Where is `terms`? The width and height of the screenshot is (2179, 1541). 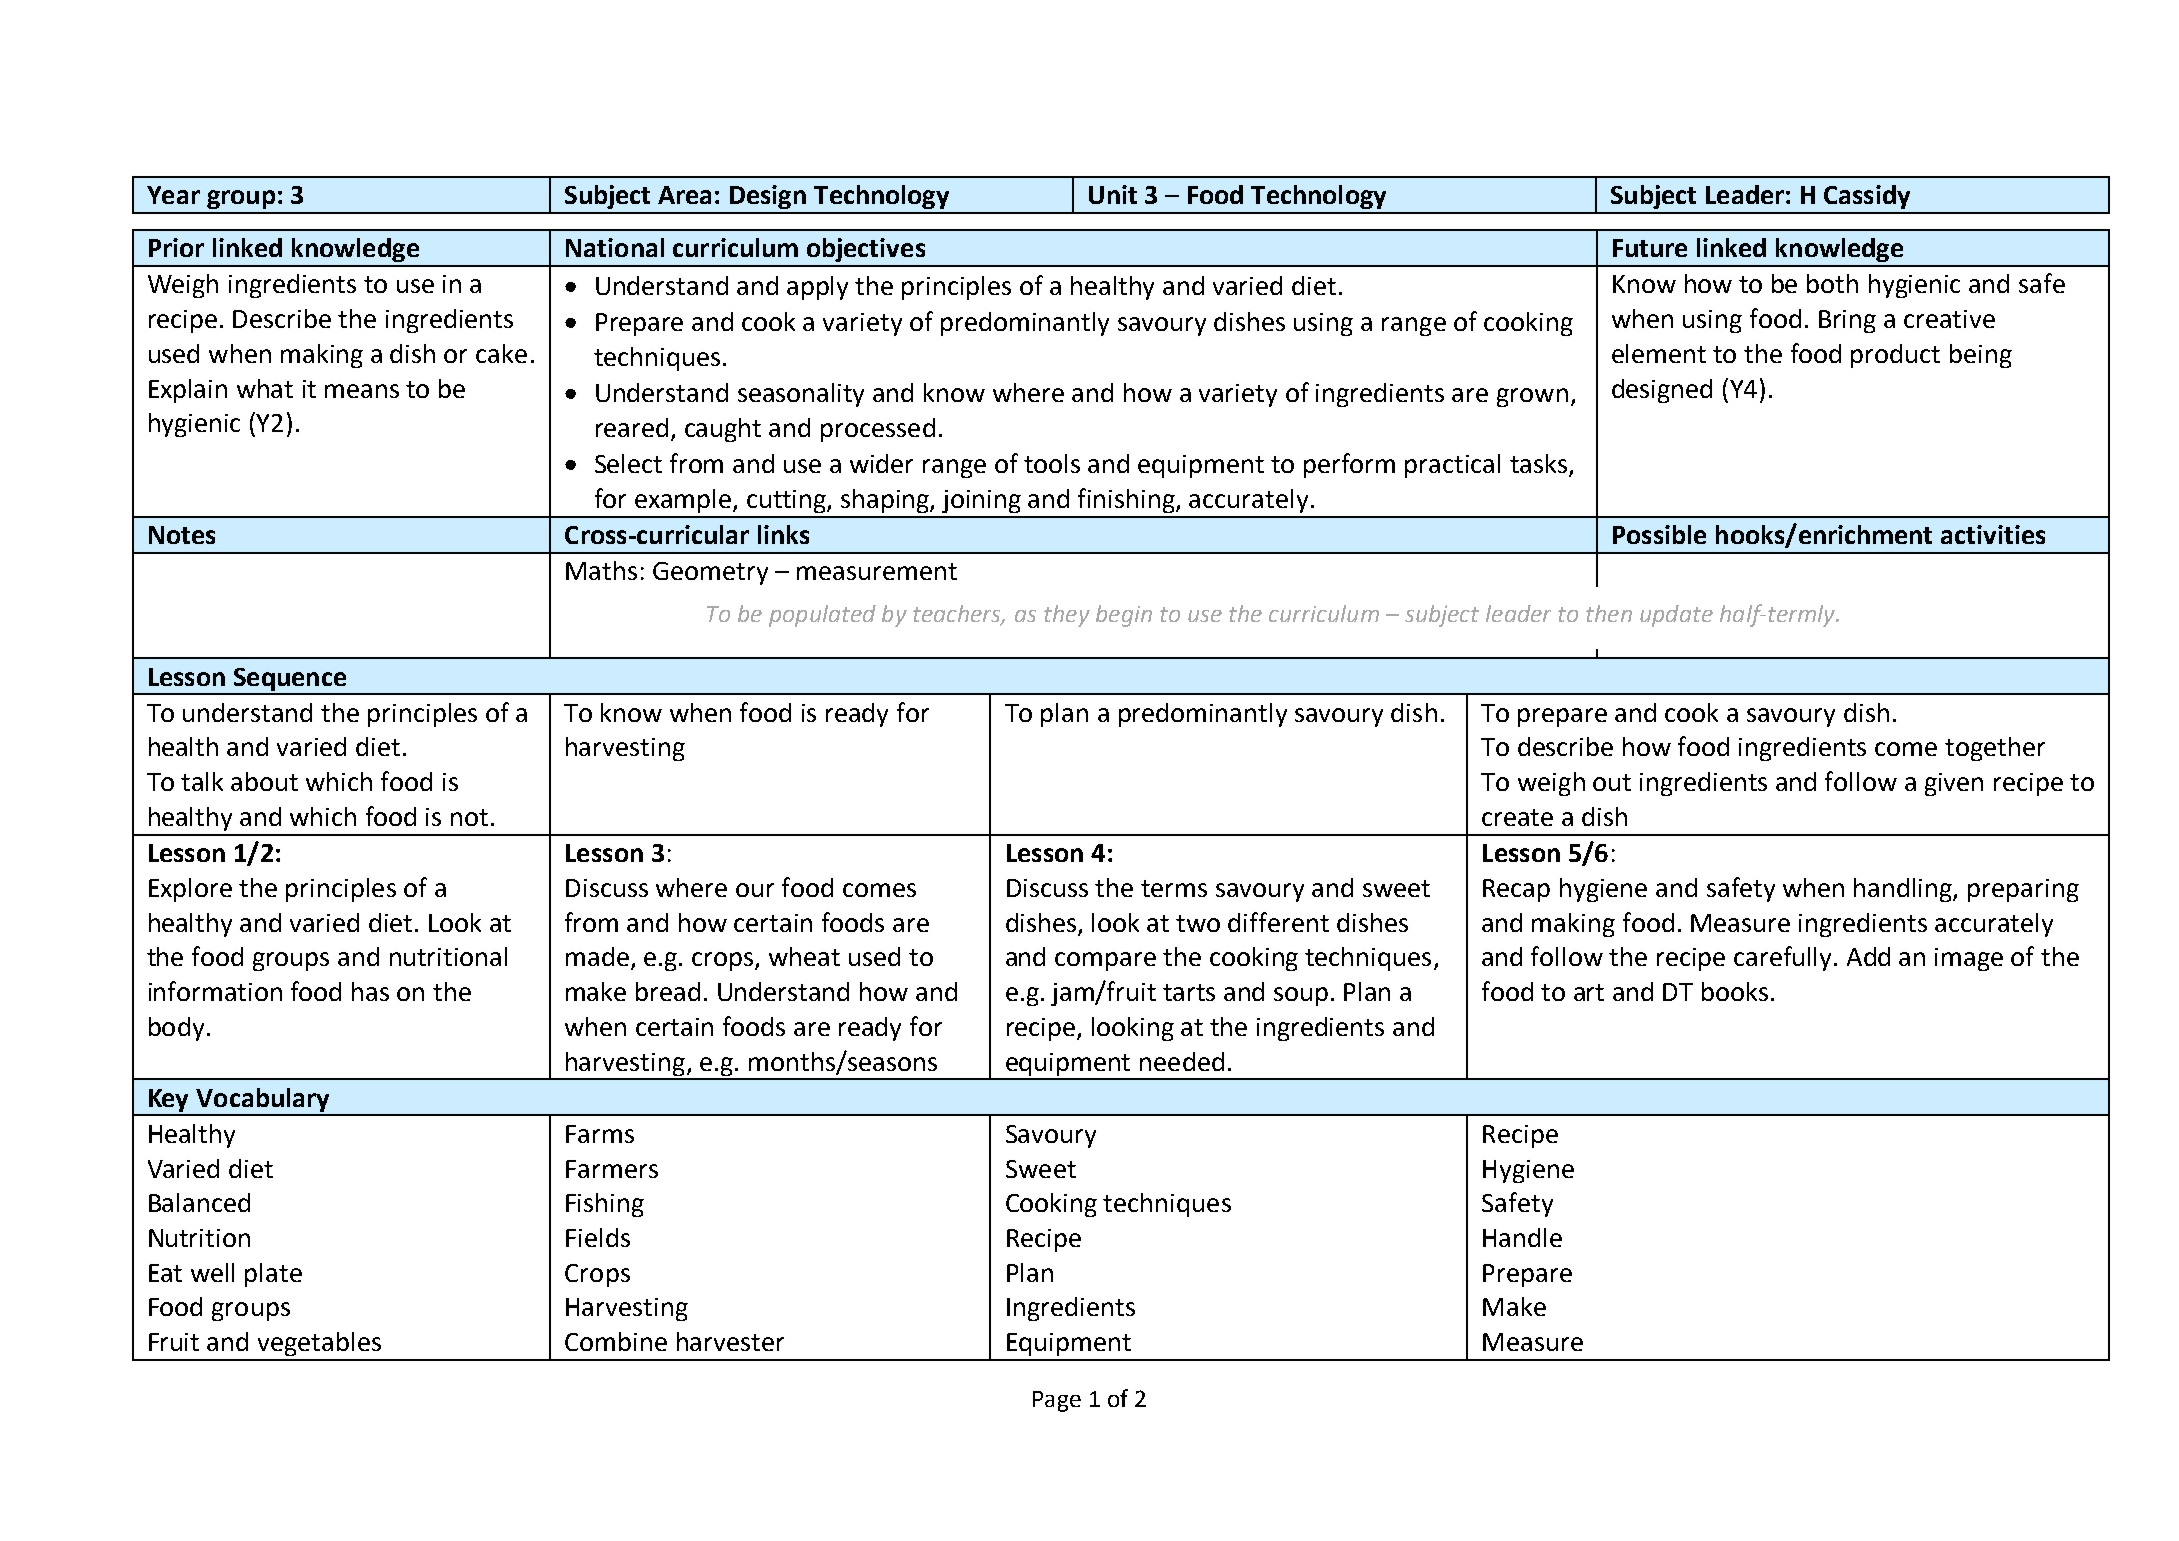 terms is located at coordinates (1174, 888).
